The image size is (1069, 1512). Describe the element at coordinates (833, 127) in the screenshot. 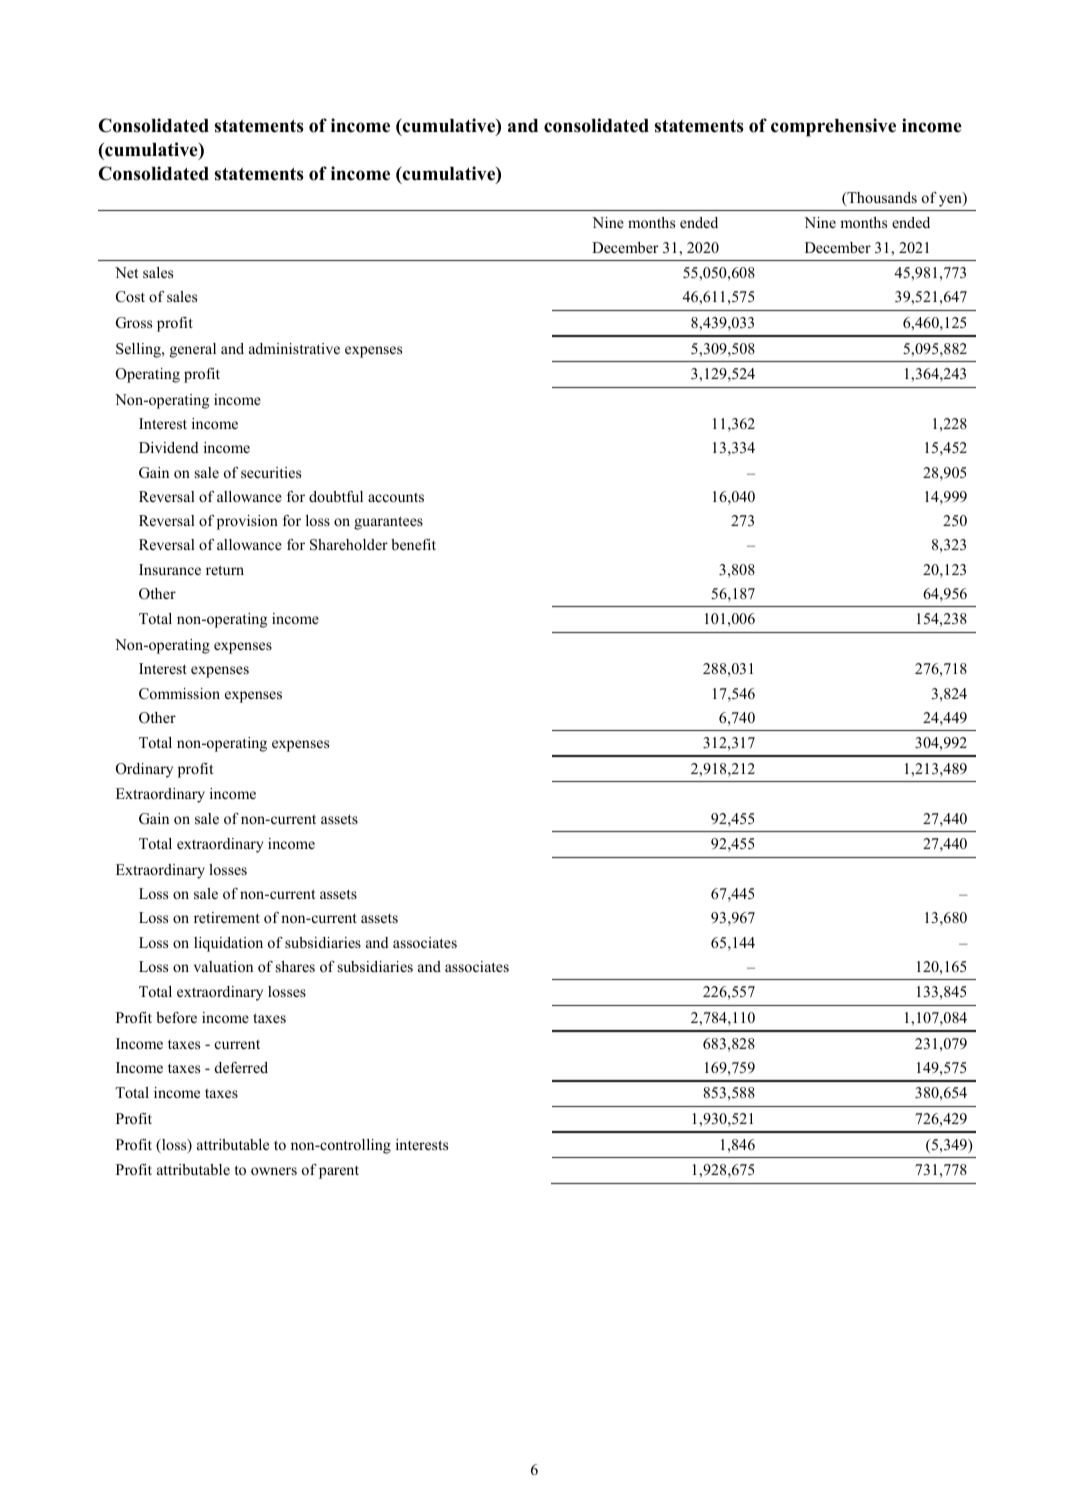

I see `comprehensive` at that location.
